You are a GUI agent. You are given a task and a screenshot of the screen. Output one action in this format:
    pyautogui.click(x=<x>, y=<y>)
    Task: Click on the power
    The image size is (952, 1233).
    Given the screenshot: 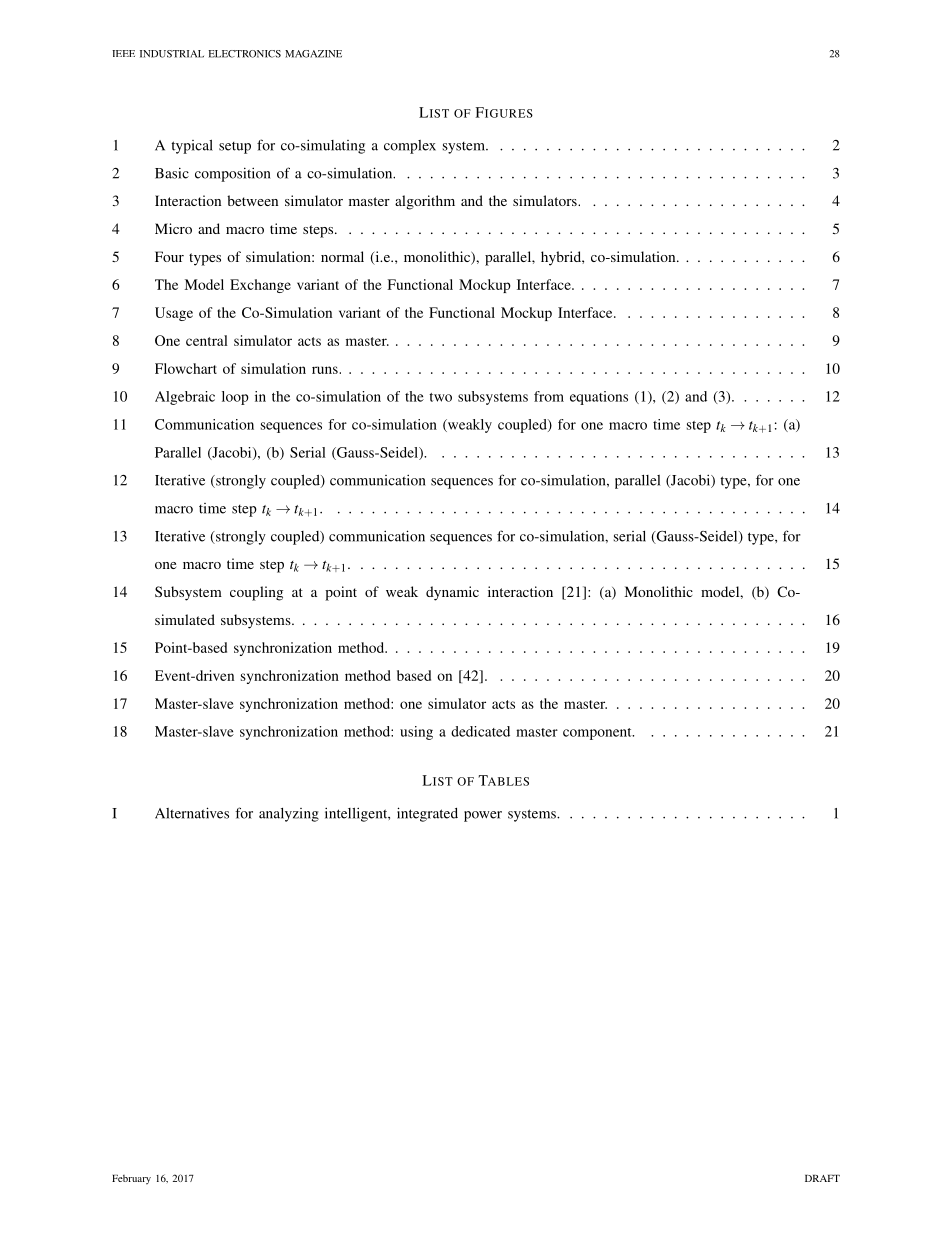 What is the action you would take?
    pyautogui.click(x=483, y=816)
